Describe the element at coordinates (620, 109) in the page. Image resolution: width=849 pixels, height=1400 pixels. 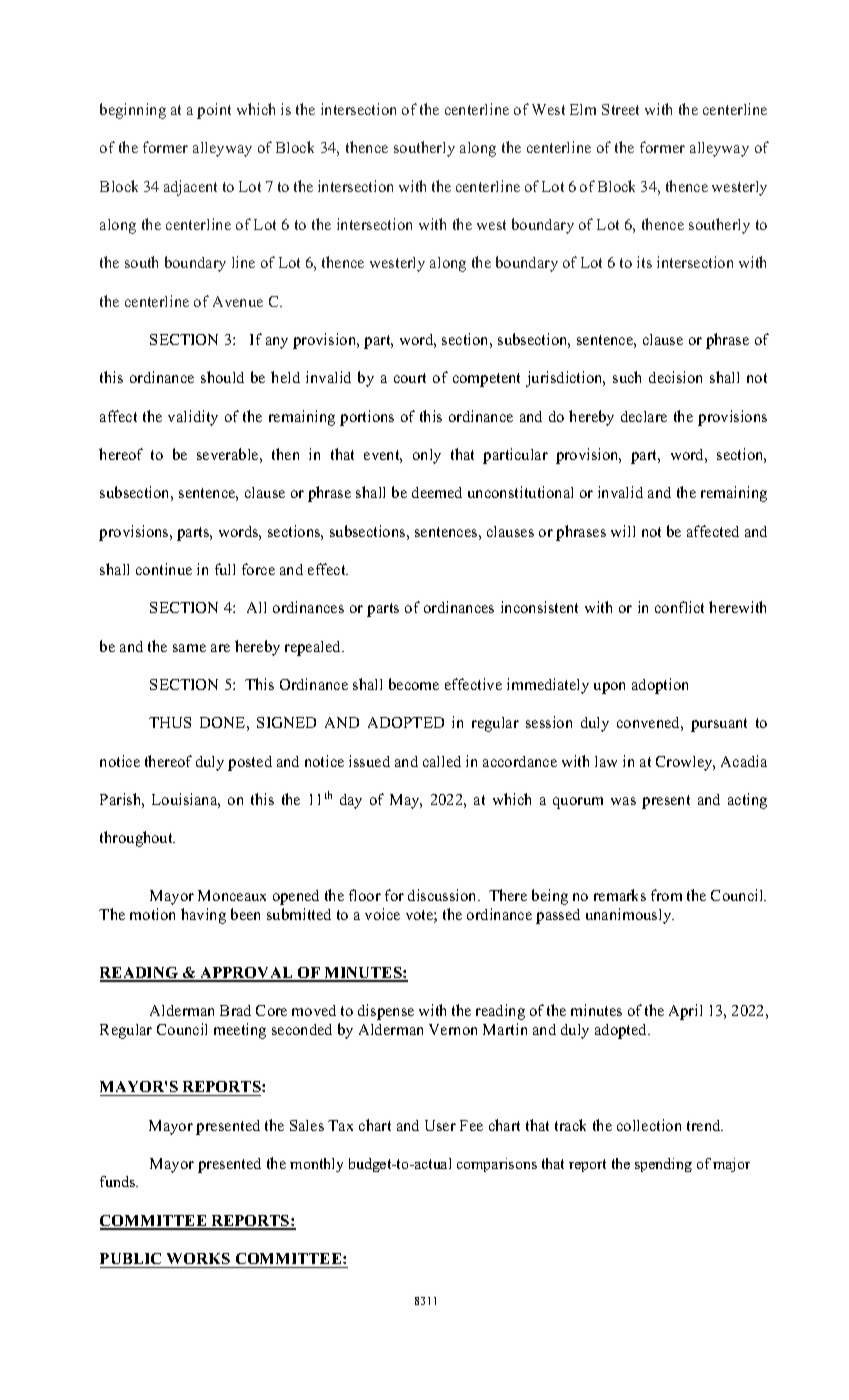
I see `Street` at that location.
